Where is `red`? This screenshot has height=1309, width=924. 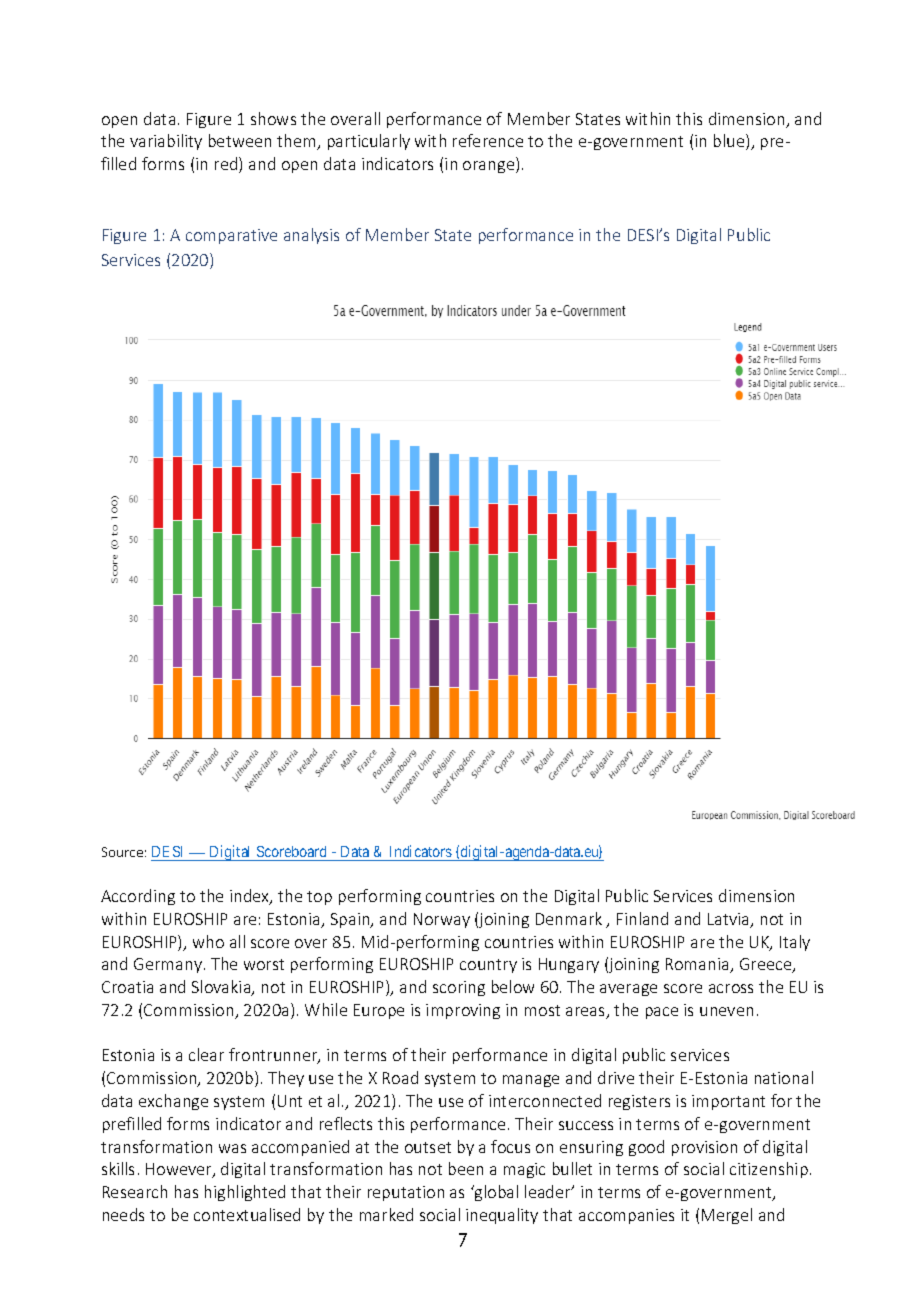
red is located at coordinates (227, 165).
